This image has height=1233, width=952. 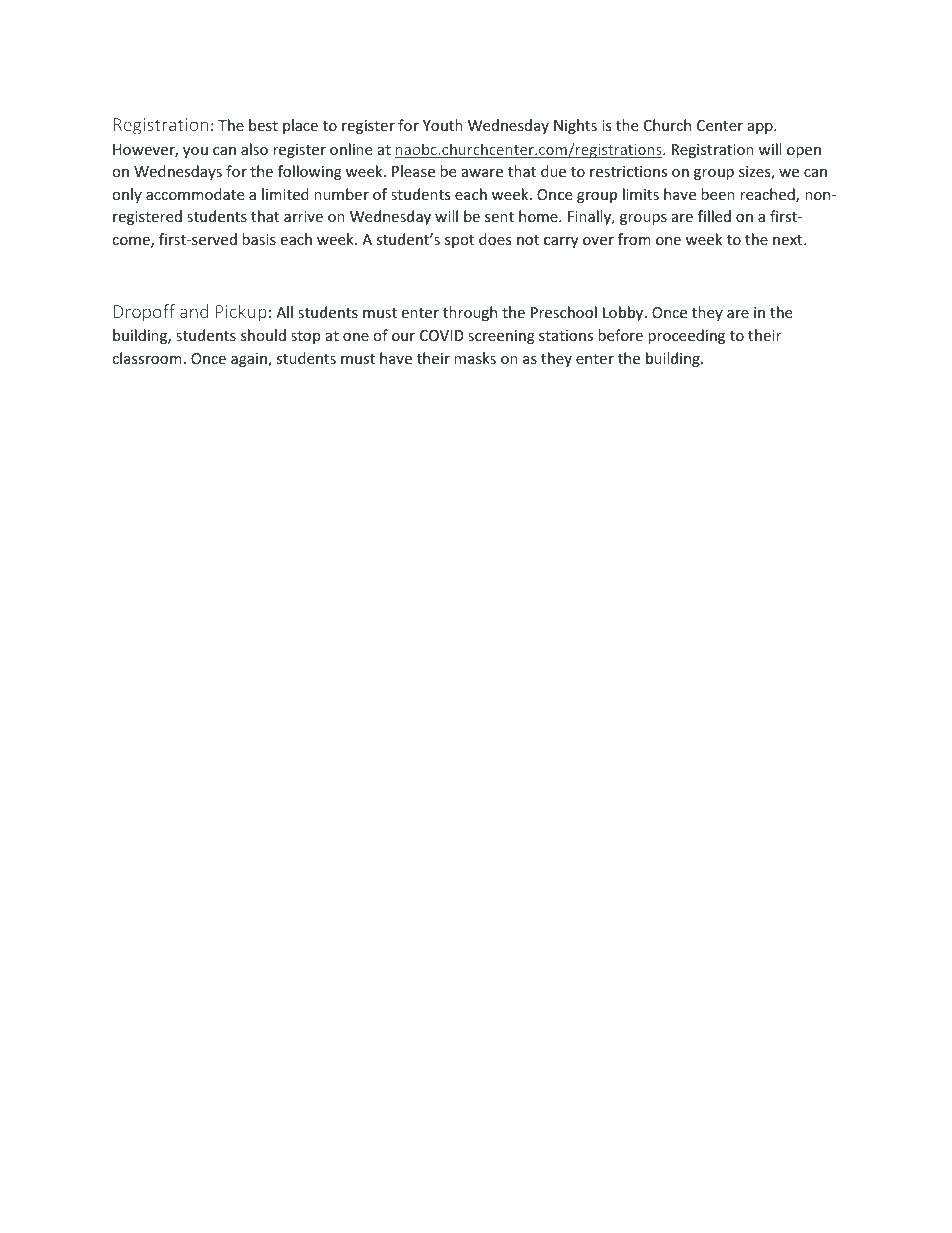 I want to click on proceeding, so click(x=686, y=336).
